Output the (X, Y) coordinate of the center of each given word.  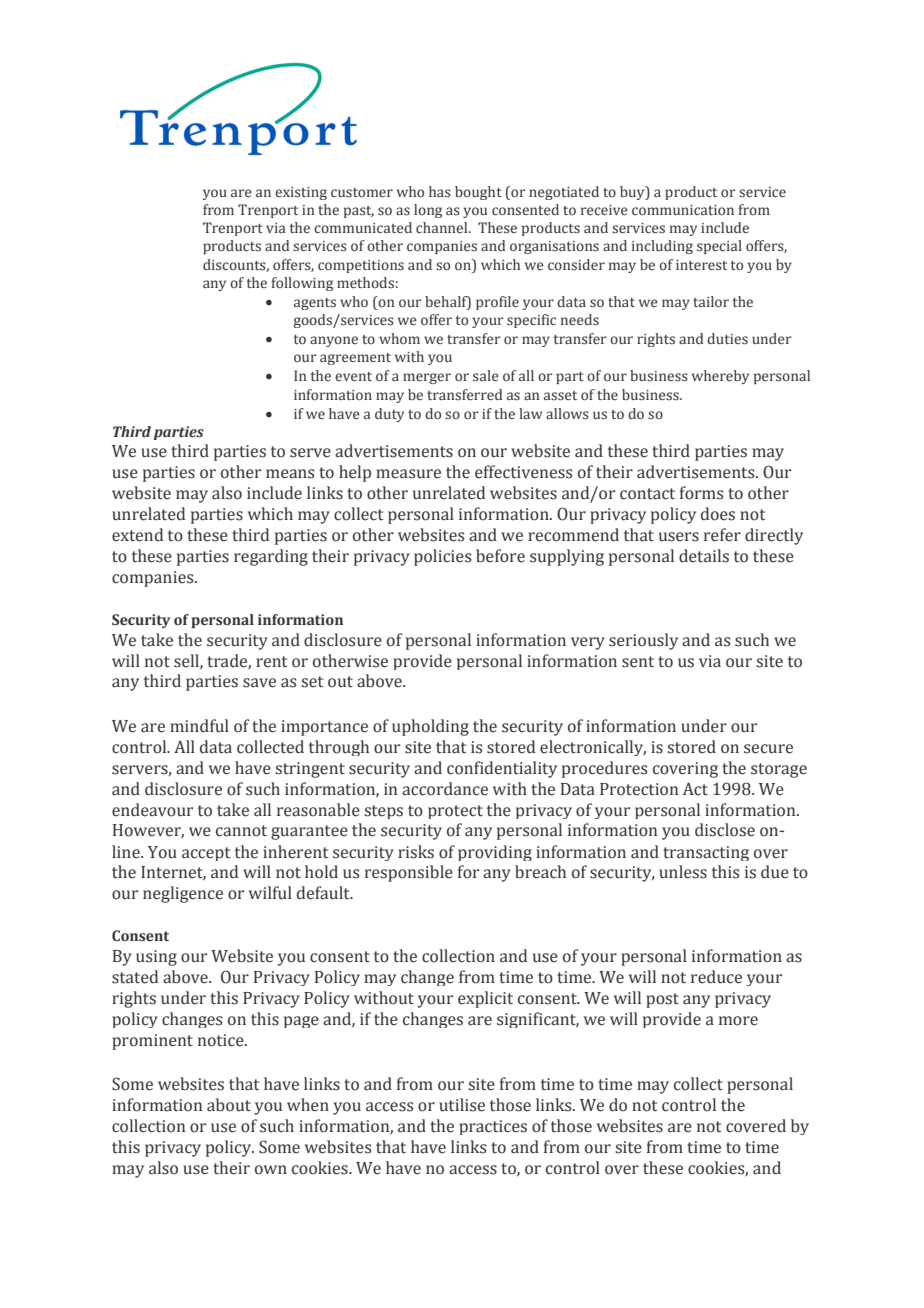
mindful (199, 726)
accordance (445, 789)
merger (427, 378)
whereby (720, 377)
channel (443, 227)
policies (442, 557)
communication (683, 210)
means (290, 474)
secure (768, 749)
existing (301, 193)
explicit (485, 999)
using (156, 958)
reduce (716, 977)
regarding (271, 557)
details (704, 556)
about (229, 1105)
